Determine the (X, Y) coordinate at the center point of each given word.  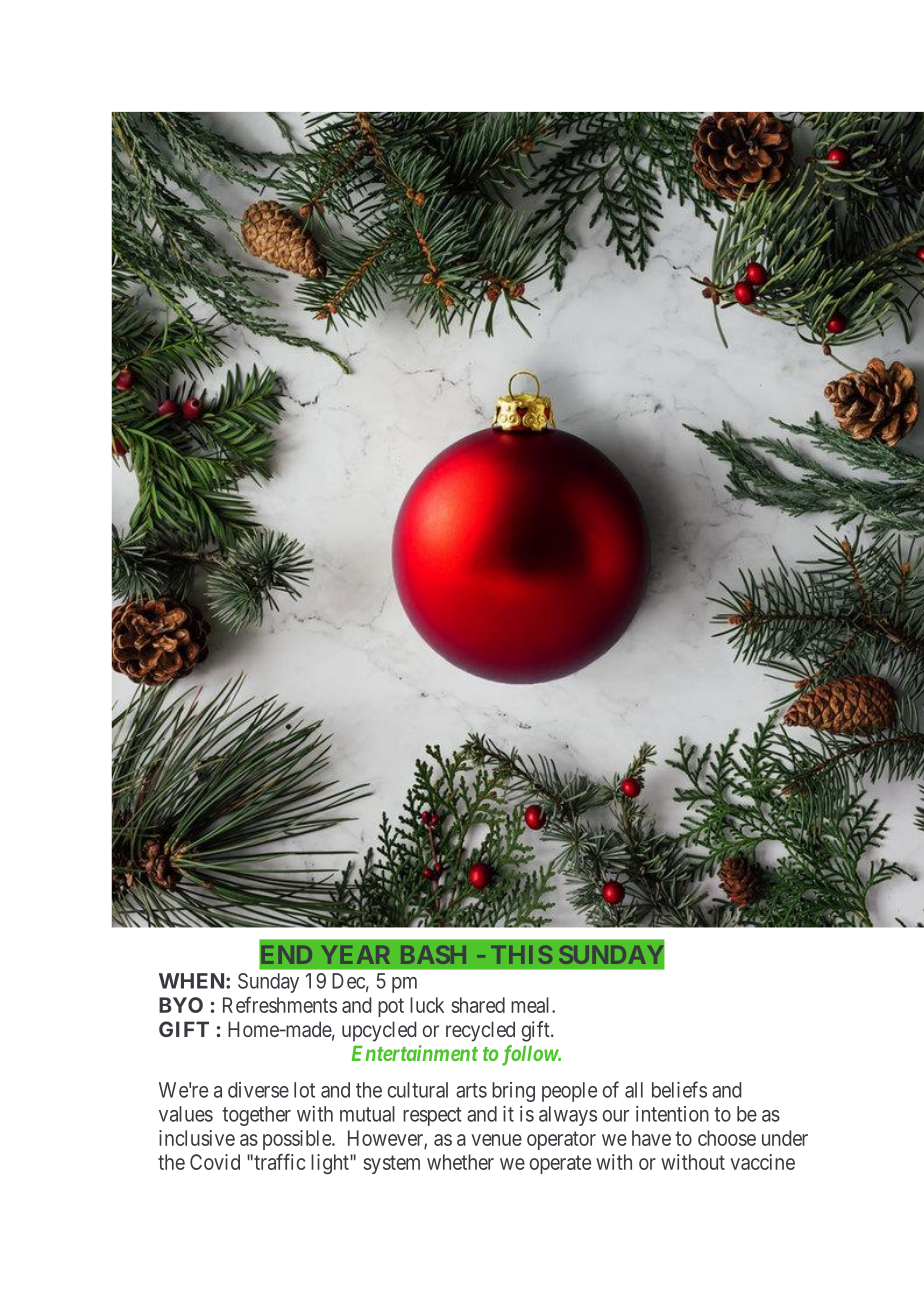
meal (532, 1005)
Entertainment (415, 1053)
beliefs (679, 1089)
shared (478, 1005)
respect (432, 1116)
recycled (480, 1031)
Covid (215, 1162)
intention (672, 1114)
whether (460, 1162)
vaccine (762, 1162)
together (256, 1116)
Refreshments (280, 1004)
